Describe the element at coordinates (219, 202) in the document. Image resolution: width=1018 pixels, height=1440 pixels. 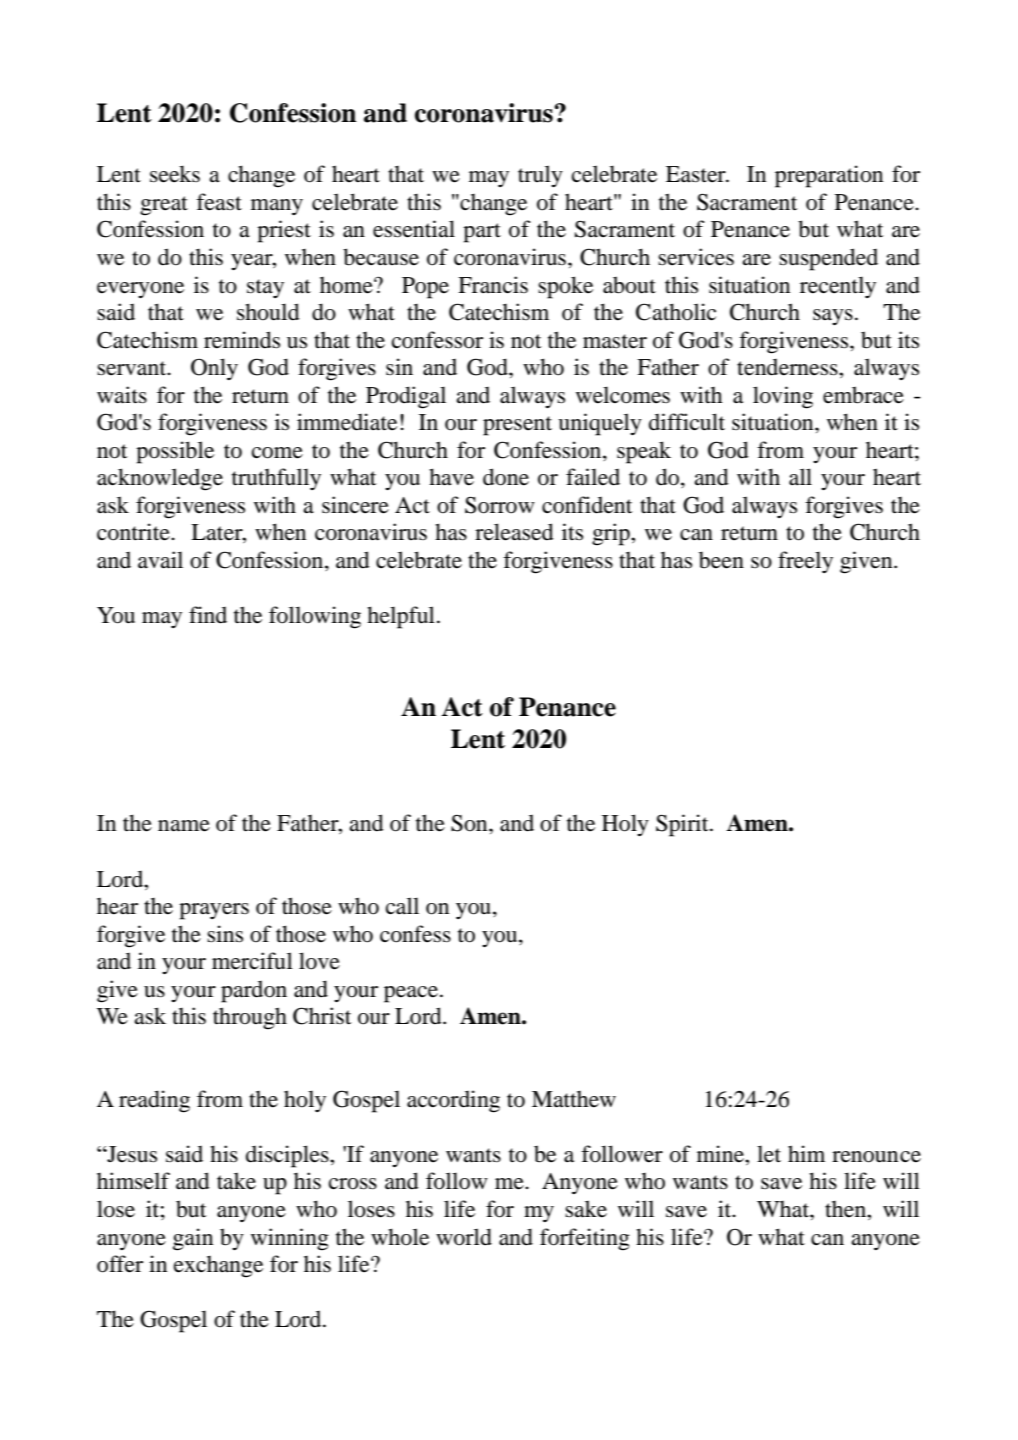
I see `feast` at that location.
